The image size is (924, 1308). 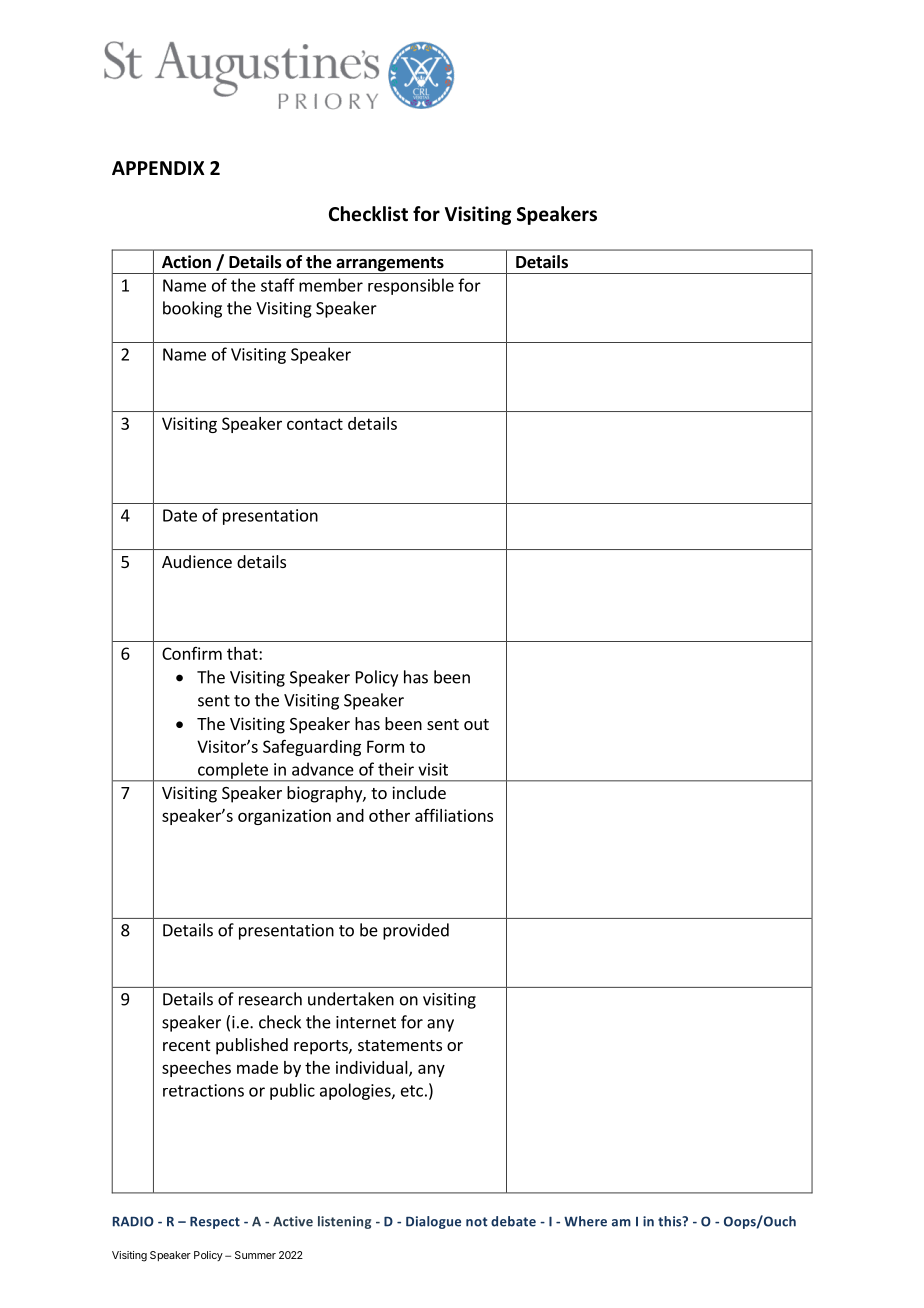 I want to click on APPENDIX, so click(x=158, y=168).
